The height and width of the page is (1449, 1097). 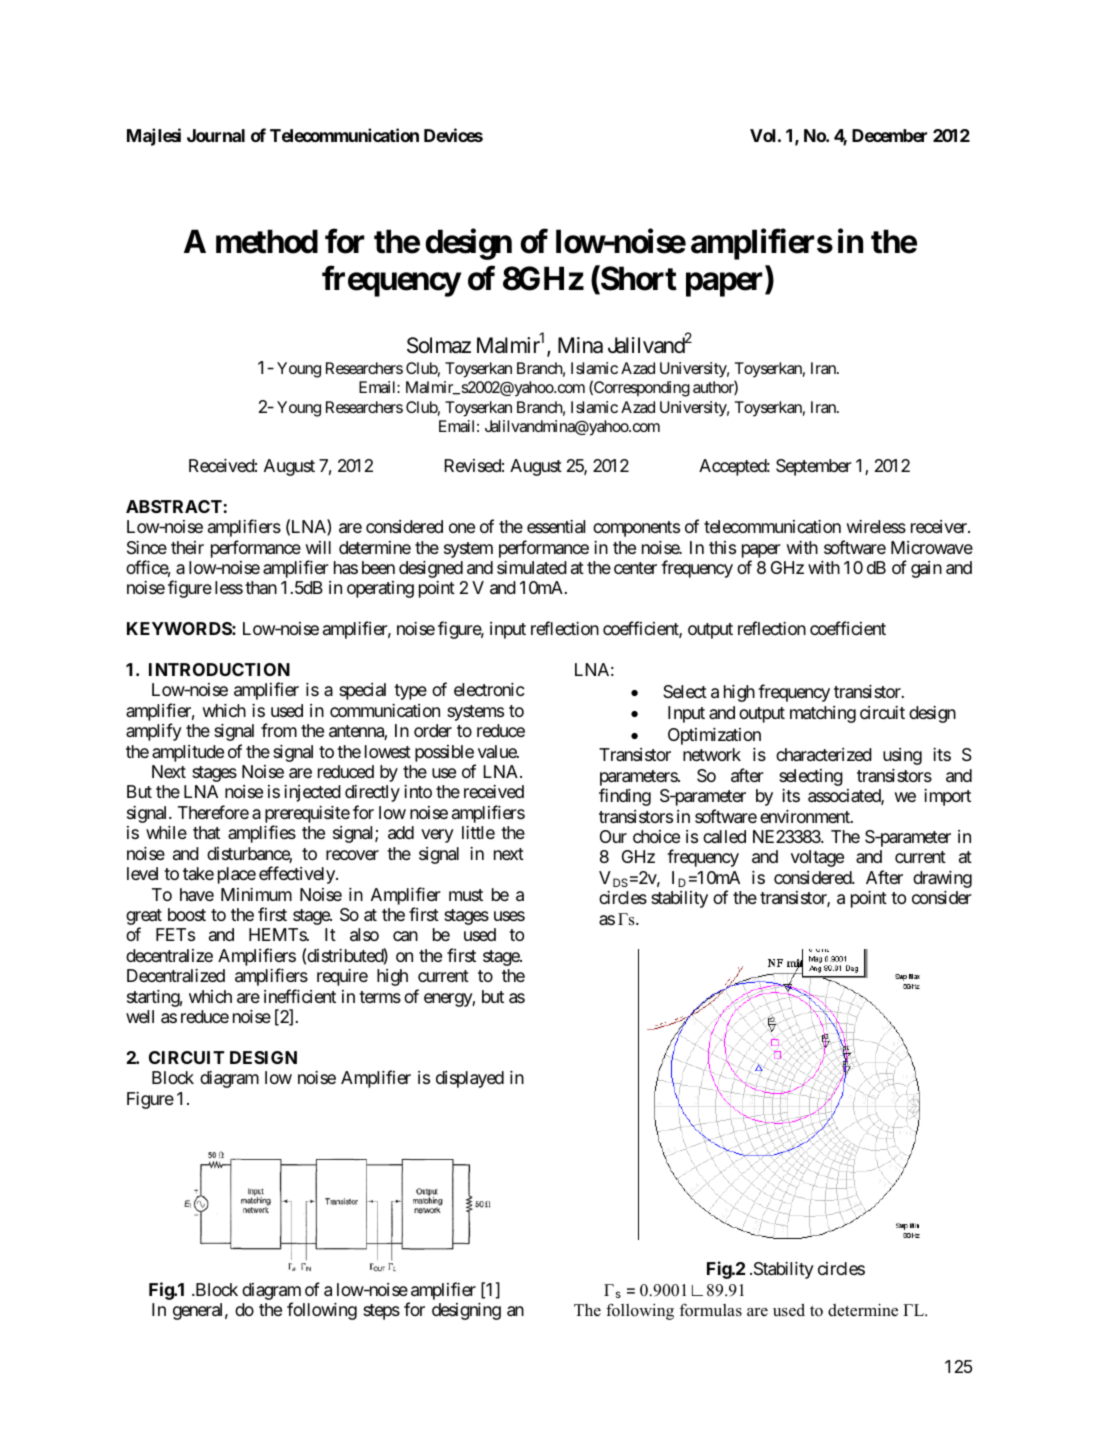 I want to click on simulated, so click(x=532, y=567).
